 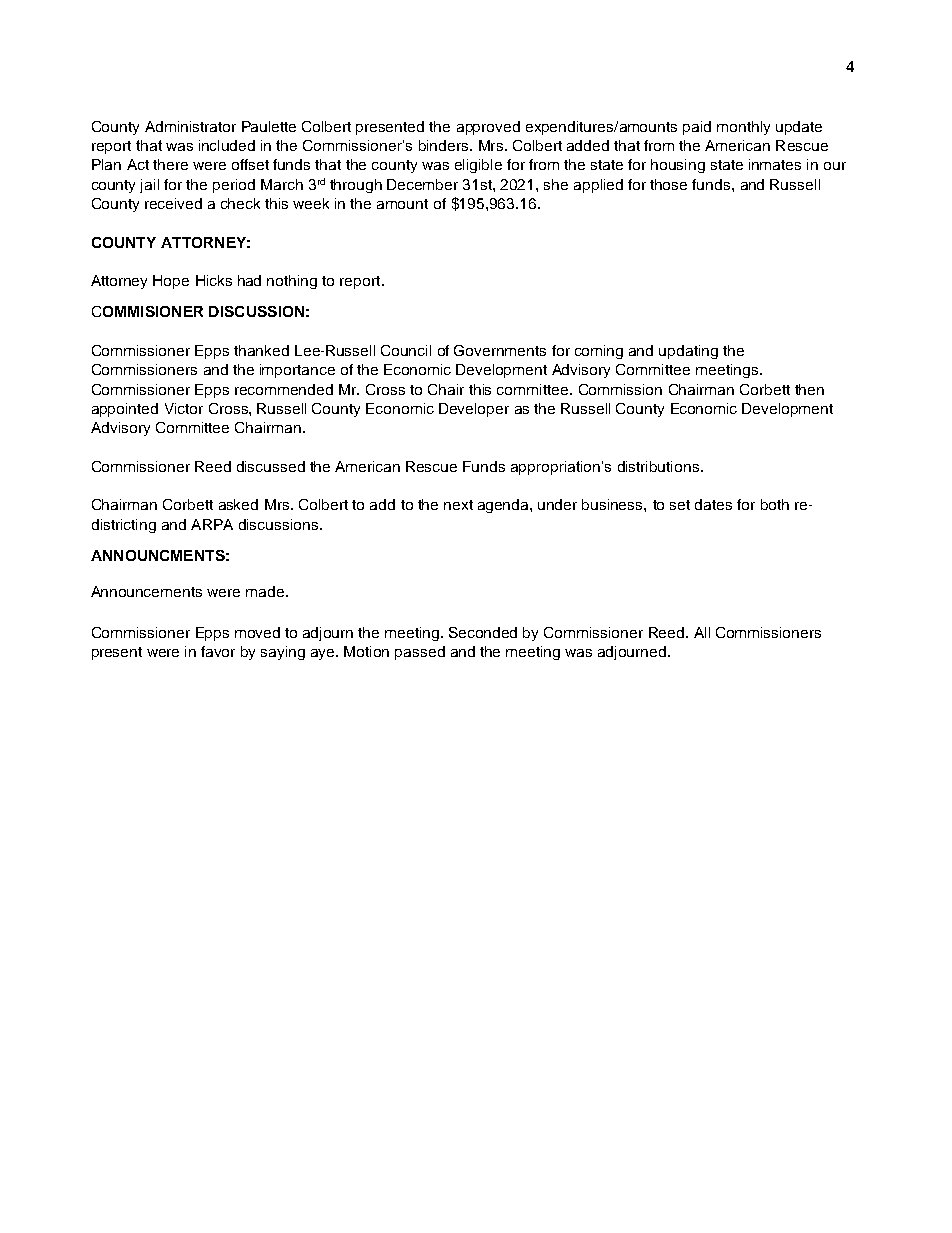 I want to click on Developer, so click(x=474, y=410).
